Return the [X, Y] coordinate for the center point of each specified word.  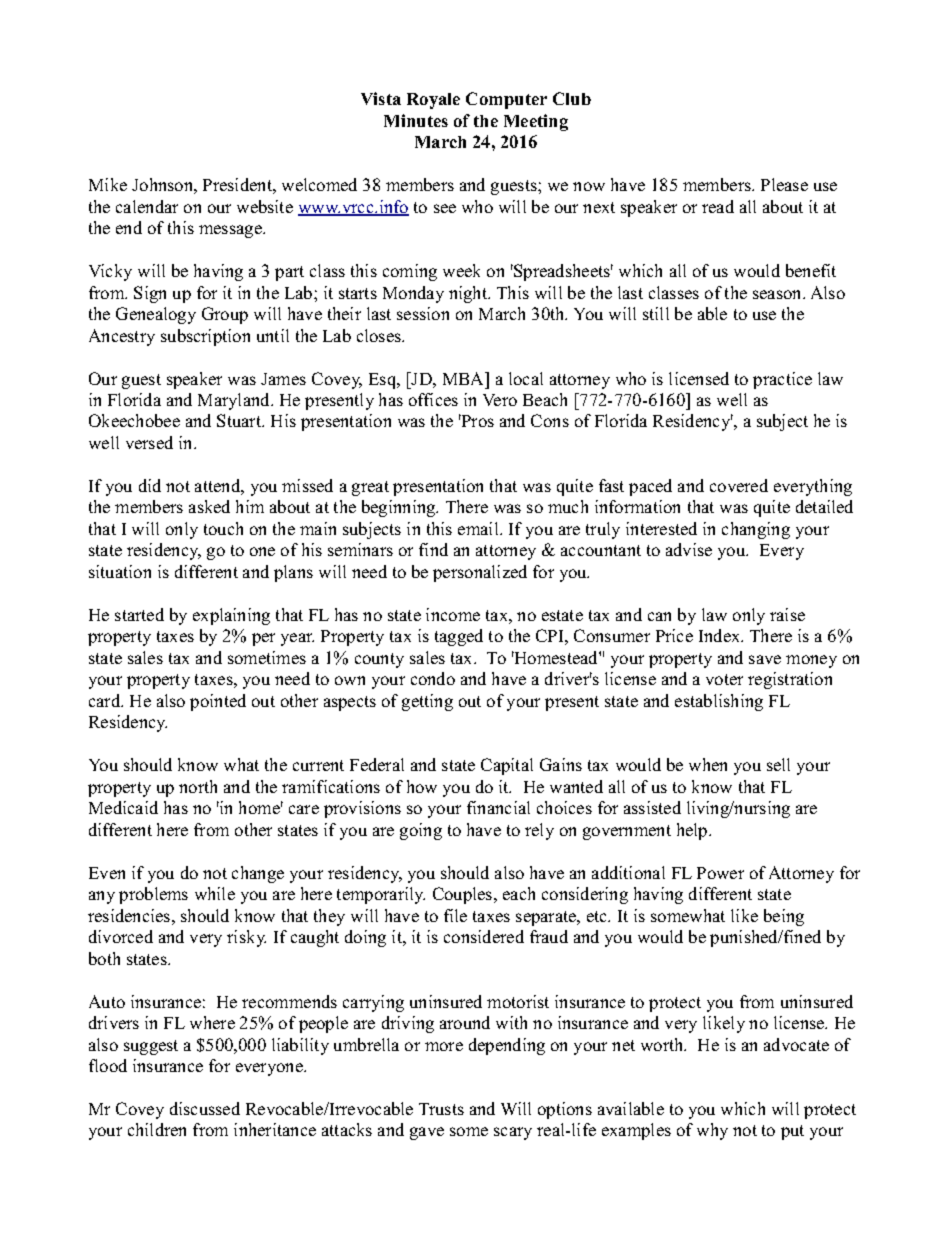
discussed [205, 1108]
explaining [231, 616]
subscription [205, 337]
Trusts [441, 1109]
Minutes [416, 120]
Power [720, 873]
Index [721, 635]
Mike [108, 184]
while [215, 893]
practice [782, 380]
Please [784, 184]
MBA [465, 378]
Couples [464, 895]
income [453, 614]
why [712, 1131]
